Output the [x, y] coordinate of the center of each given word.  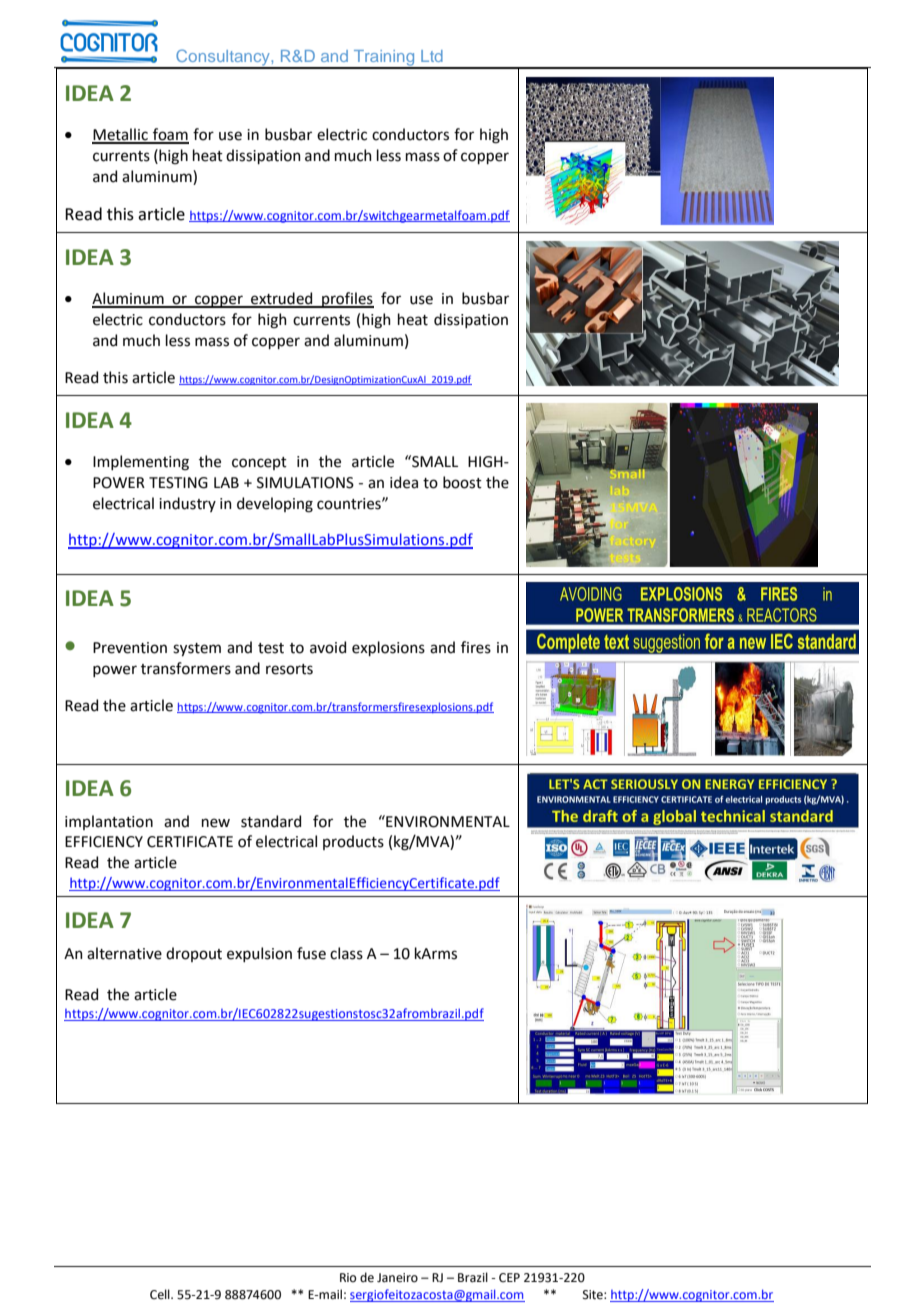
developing [275, 505]
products [353, 842]
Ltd [432, 56]
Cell [161, 1294]
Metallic [121, 135]
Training [384, 59]
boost [462, 482]
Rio [348, 1277]
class [346, 953]
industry [187, 504]
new [216, 823]
